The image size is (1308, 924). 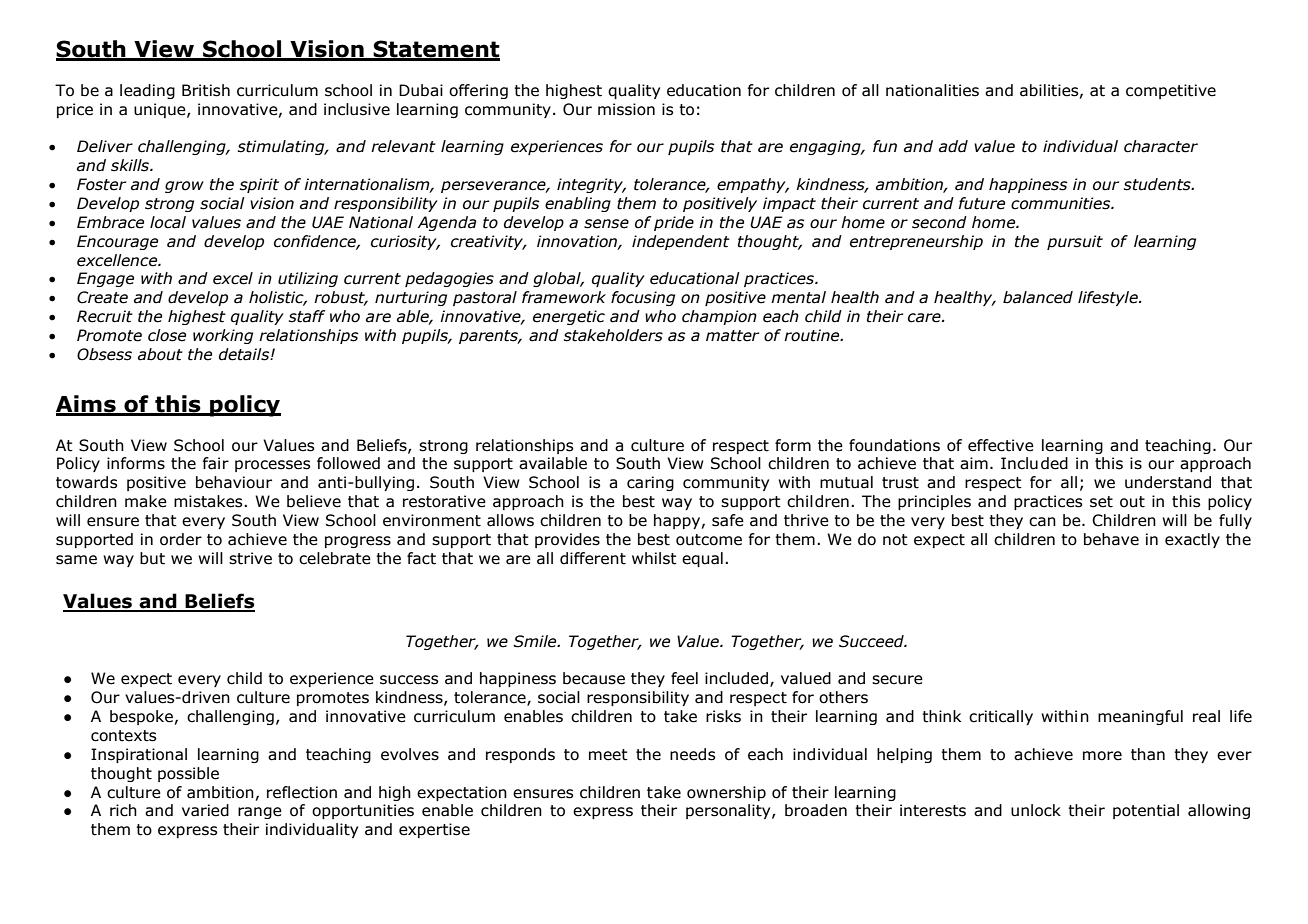 What do you see at coordinates (205, 810) in the screenshot?
I see `varied` at bounding box center [205, 810].
